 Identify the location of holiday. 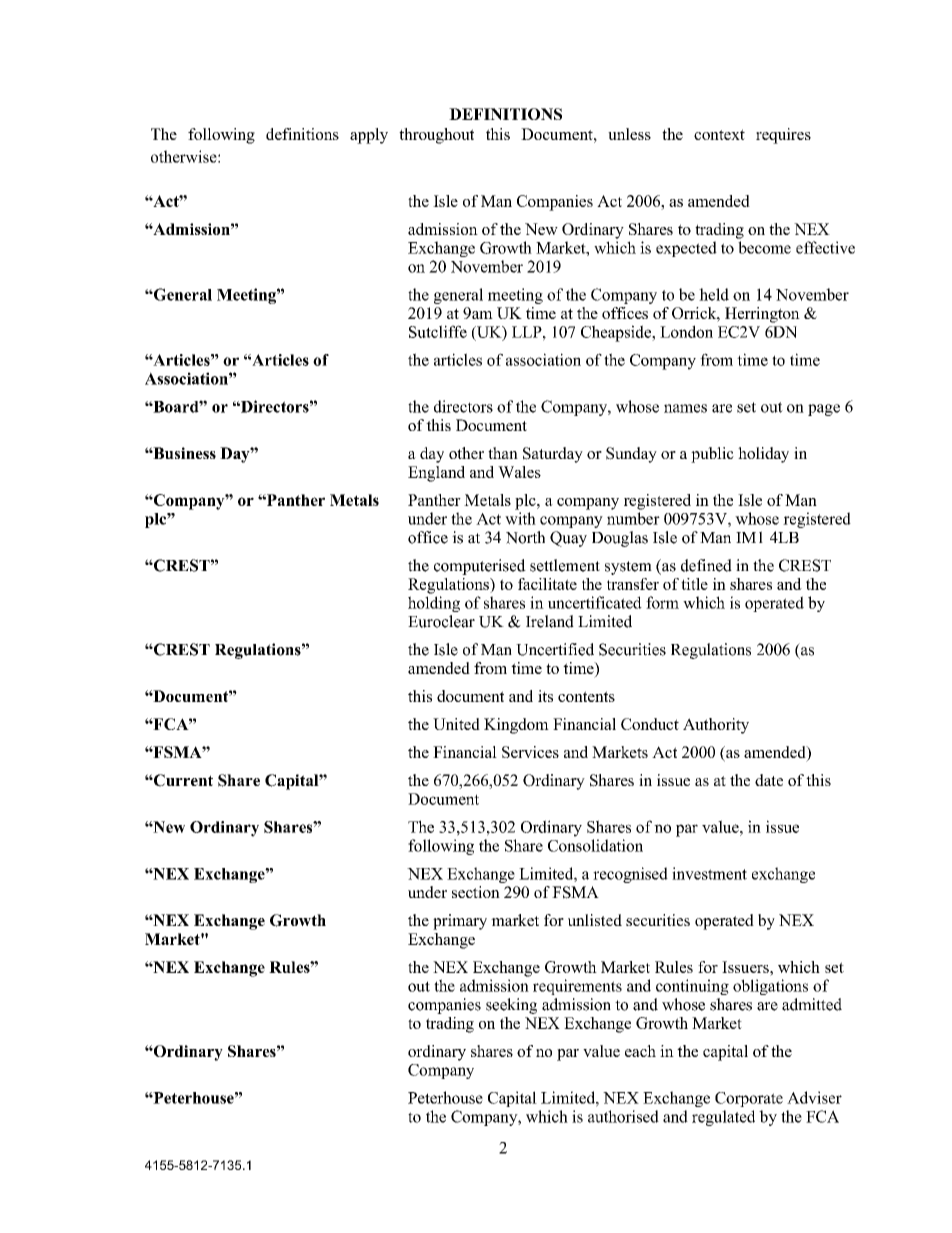
(763, 455).
